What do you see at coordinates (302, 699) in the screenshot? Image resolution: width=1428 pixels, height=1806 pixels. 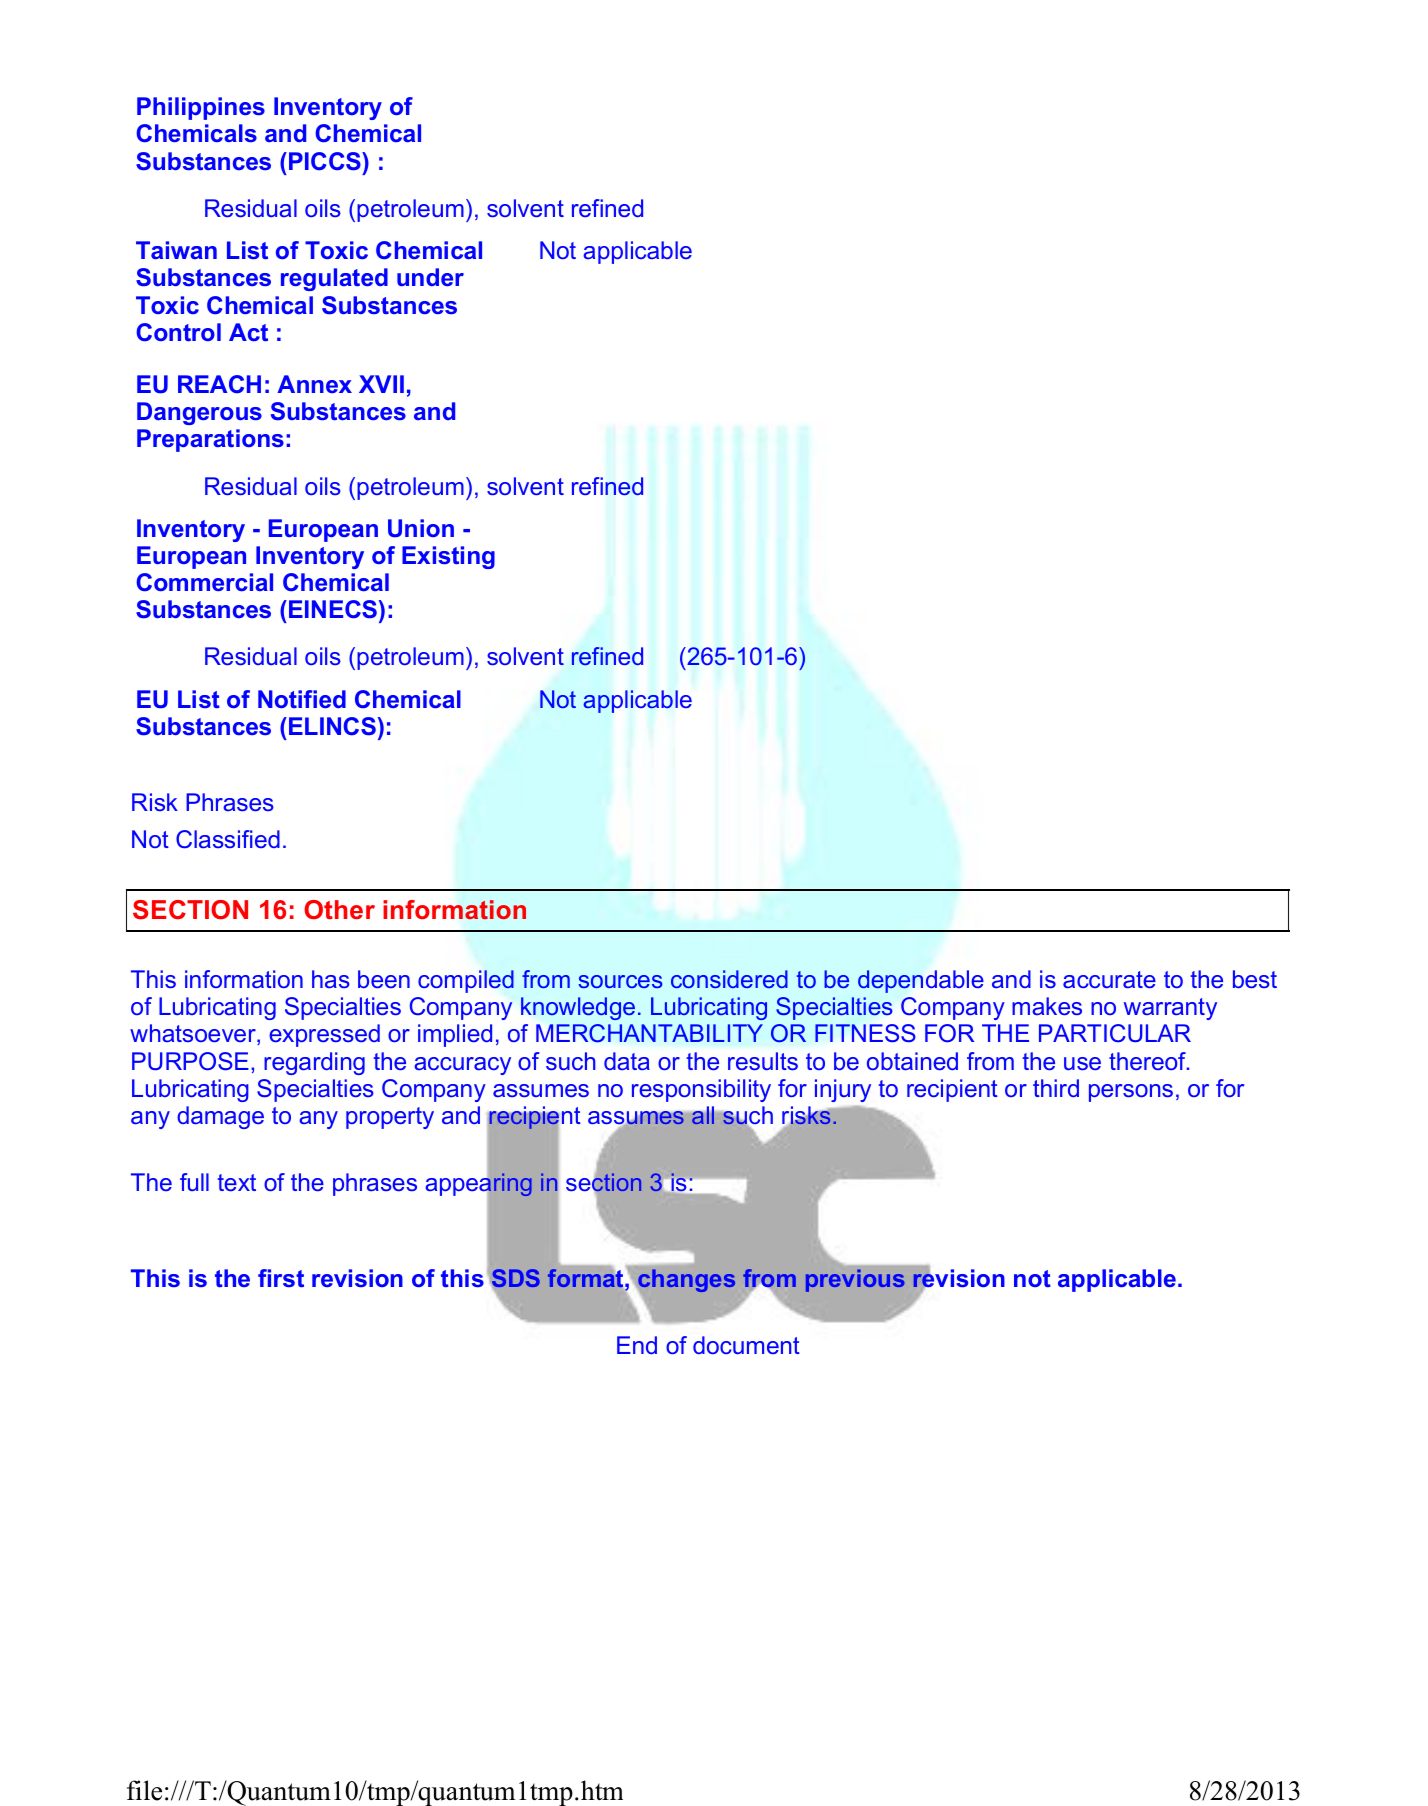 I see `Notified` at bounding box center [302, 699].
